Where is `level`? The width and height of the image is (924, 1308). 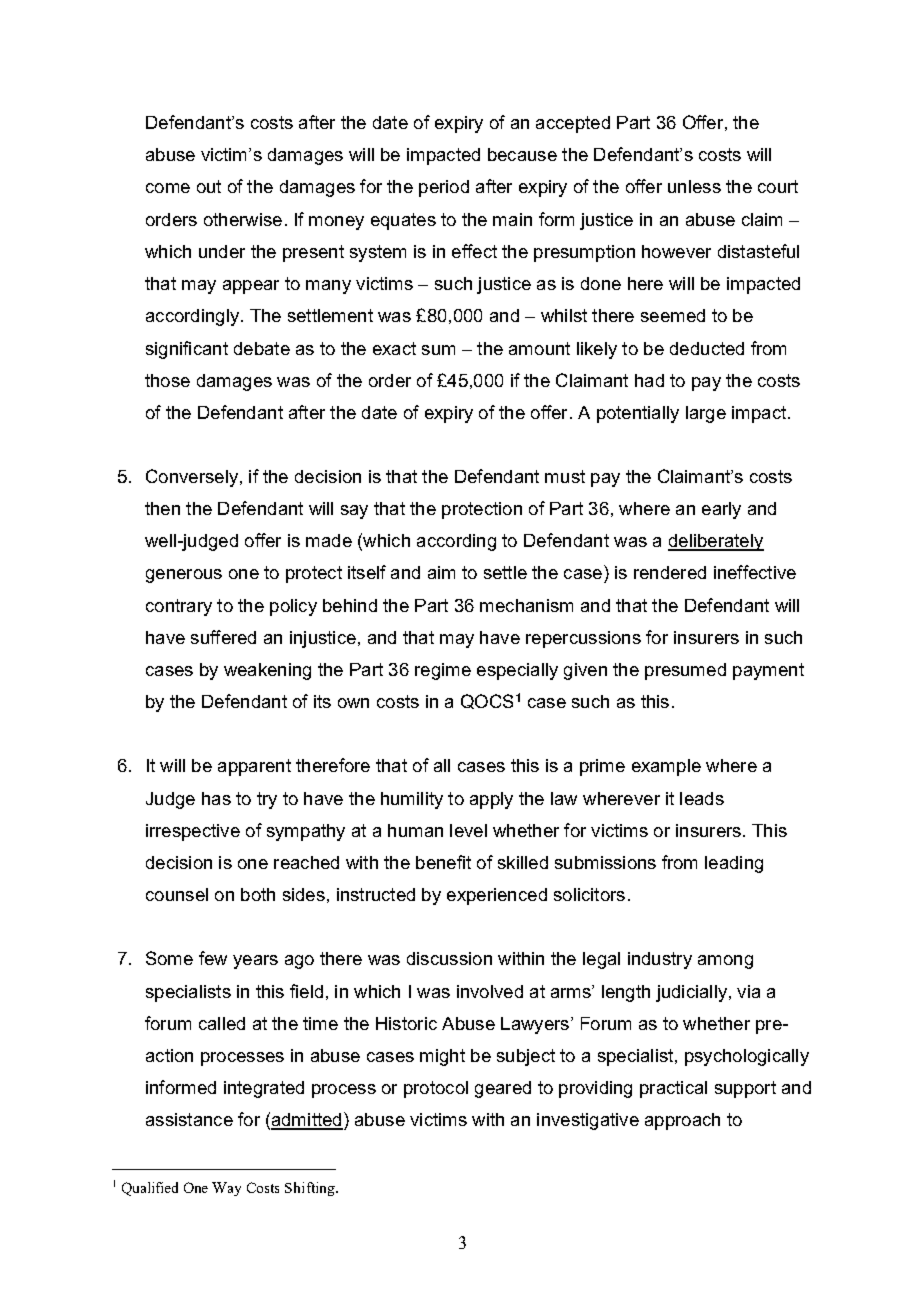
level is located at coordinates (468, 830).
